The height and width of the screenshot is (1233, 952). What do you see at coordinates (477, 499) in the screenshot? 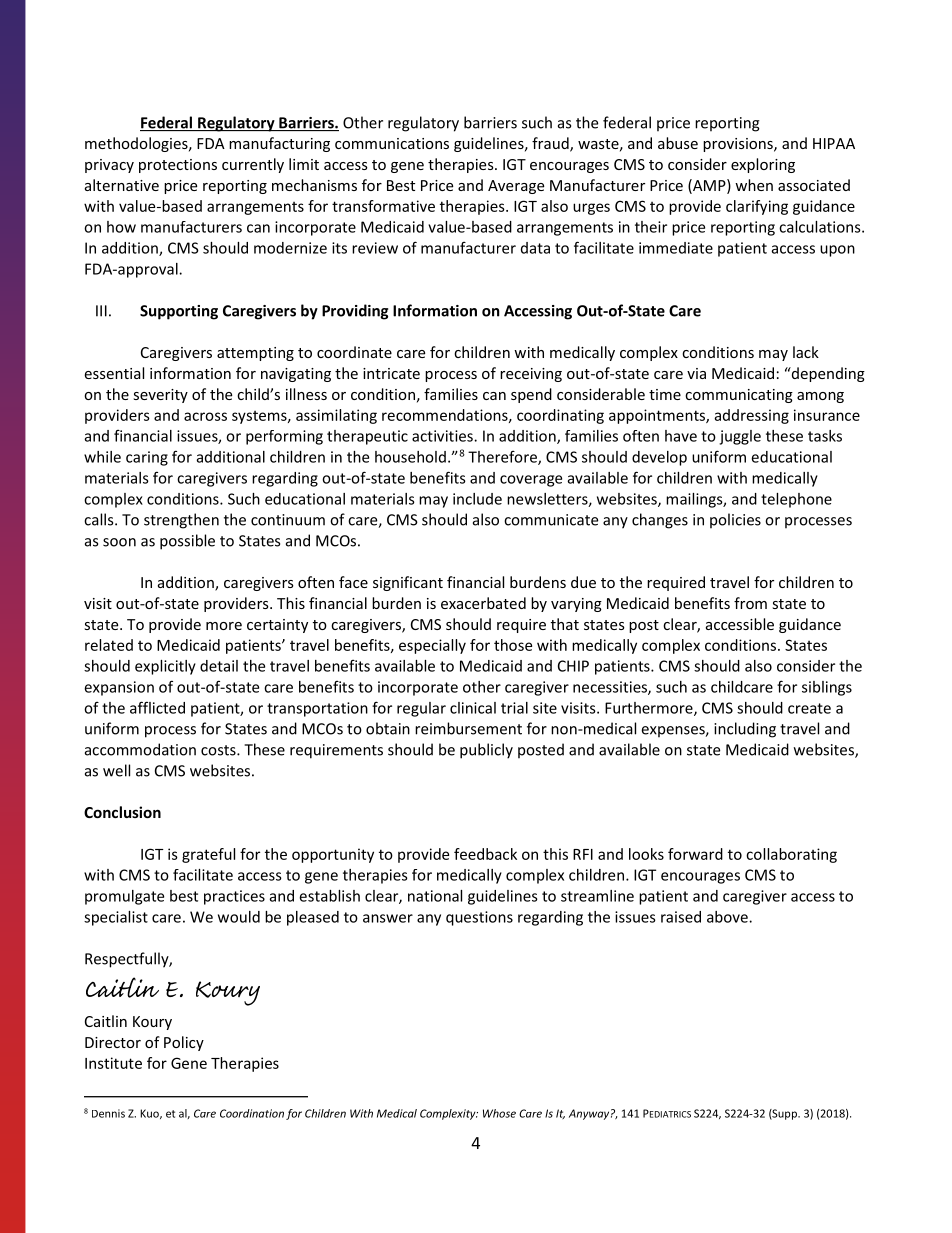
I see `include` at bounding box center [477, 499].
